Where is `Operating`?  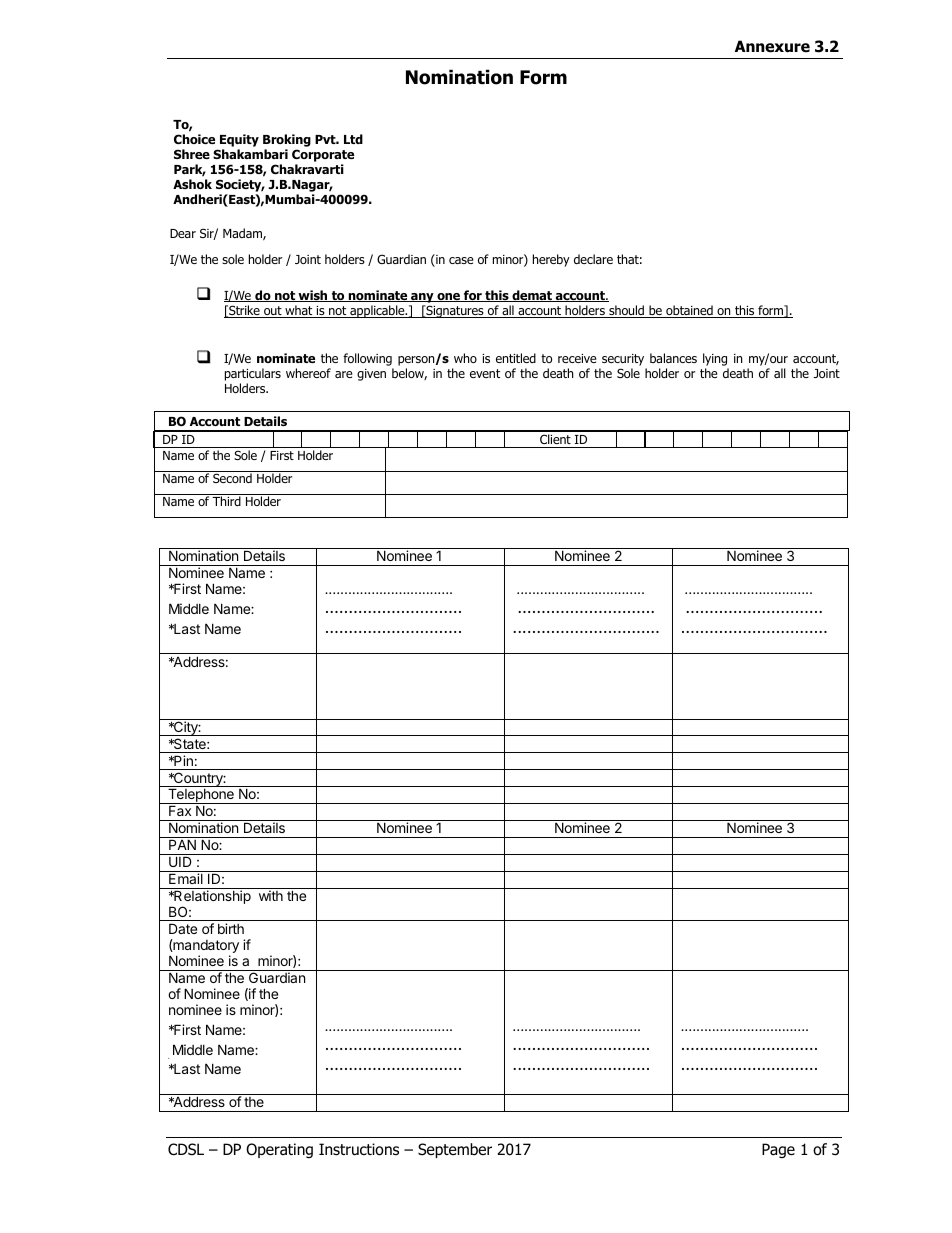
Operating is located at coordinates (279, 1150).
